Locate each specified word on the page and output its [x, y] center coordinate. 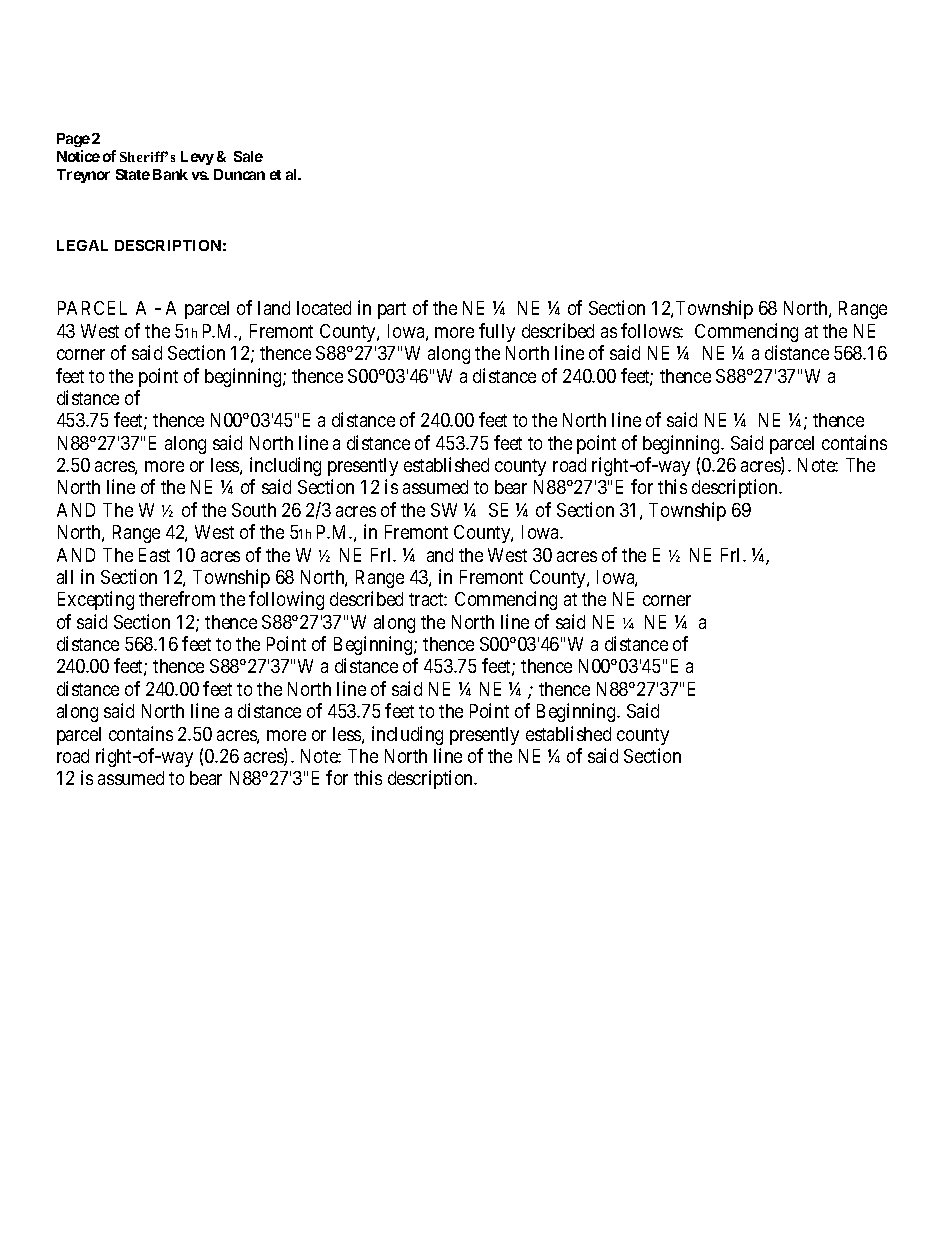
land [274, 308]
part [392, 310]
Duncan [239, 174]
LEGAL [82, 245]
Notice [78, 156]
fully [497, 332]
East [154, 555]
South [254, 510]
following [286, 600]
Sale [248, 156]
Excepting [96, 600]
